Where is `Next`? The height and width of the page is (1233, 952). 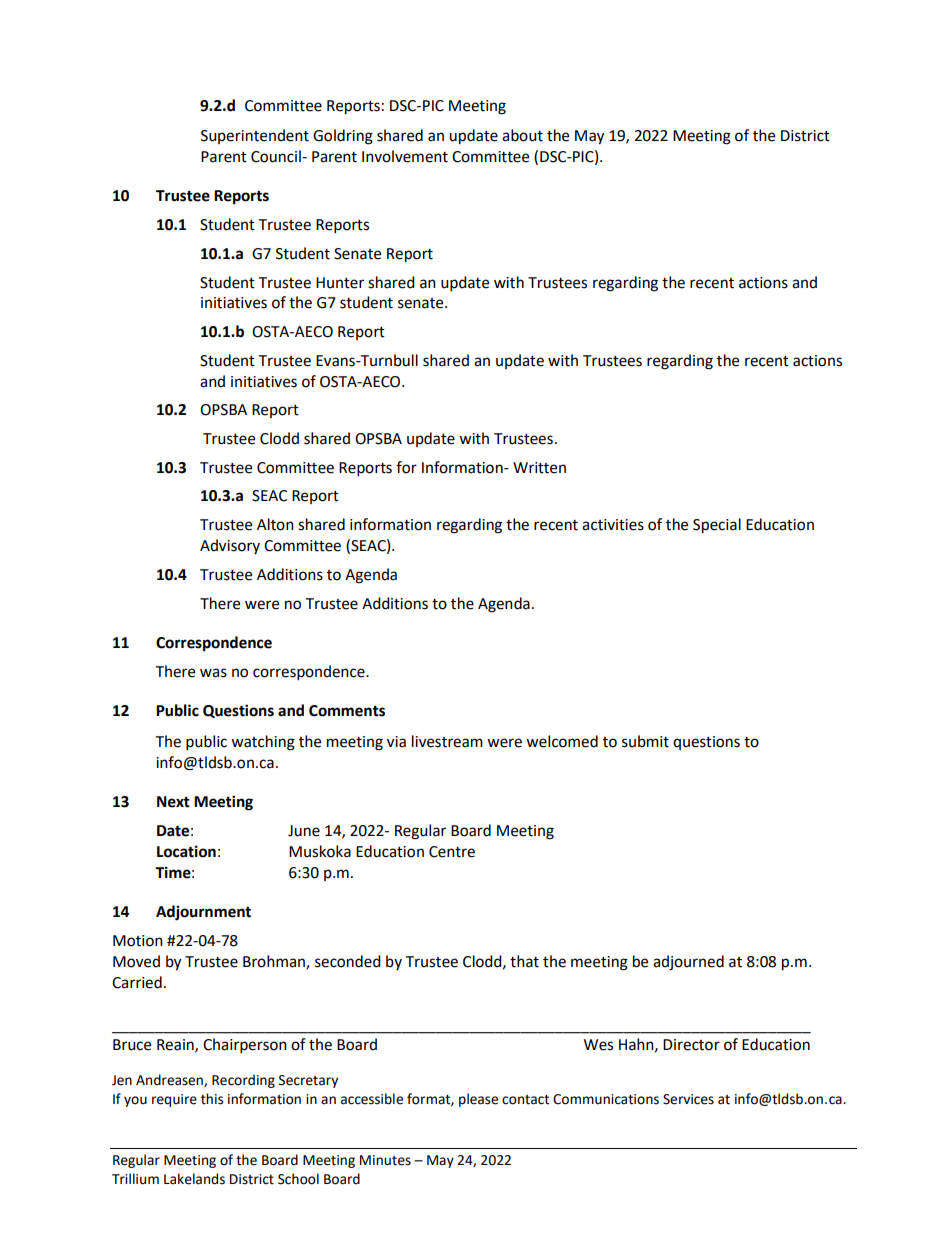 Next is located at coordinates (173, 802).
